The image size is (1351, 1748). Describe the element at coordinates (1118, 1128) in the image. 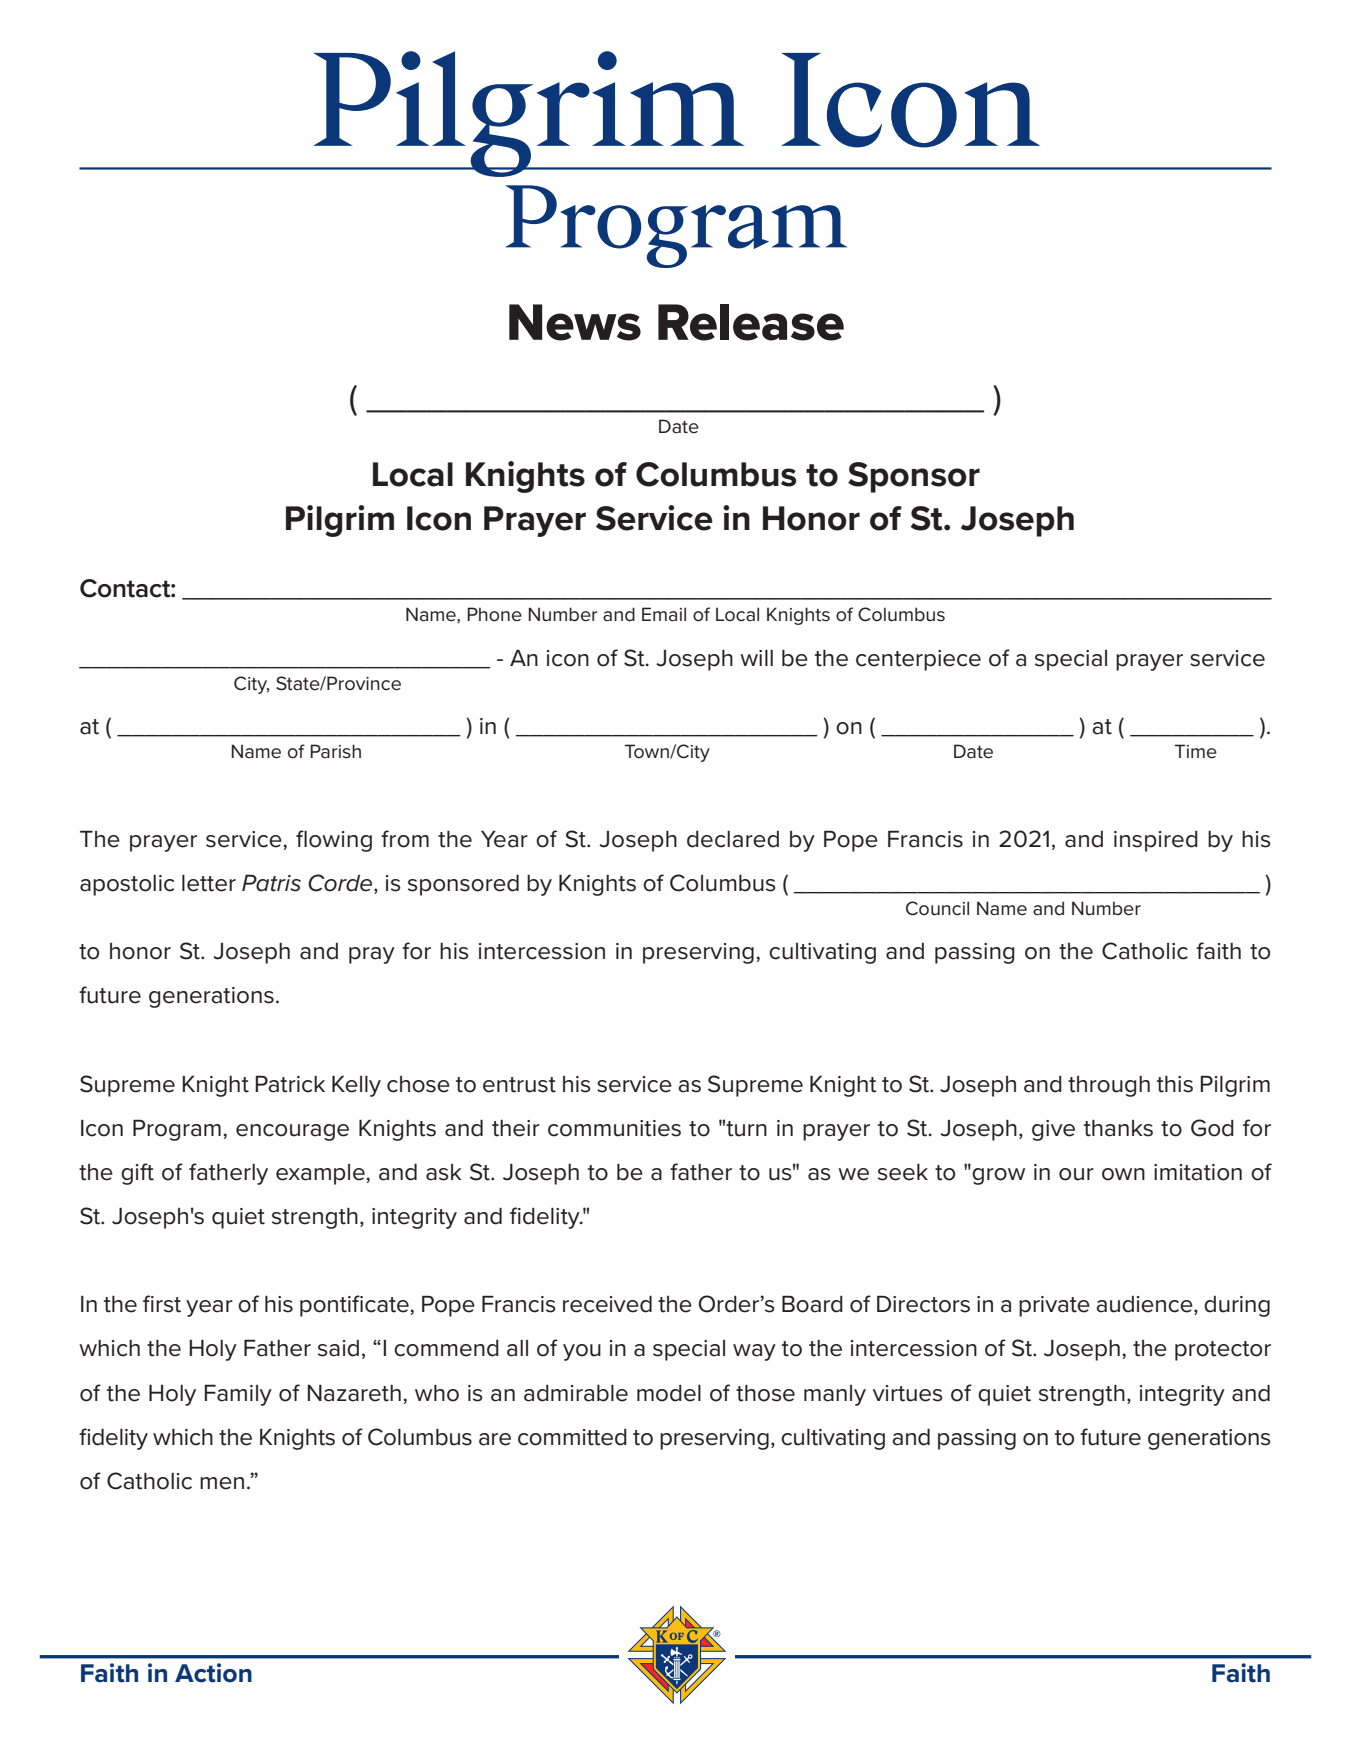

I see `thanks` at that location.
